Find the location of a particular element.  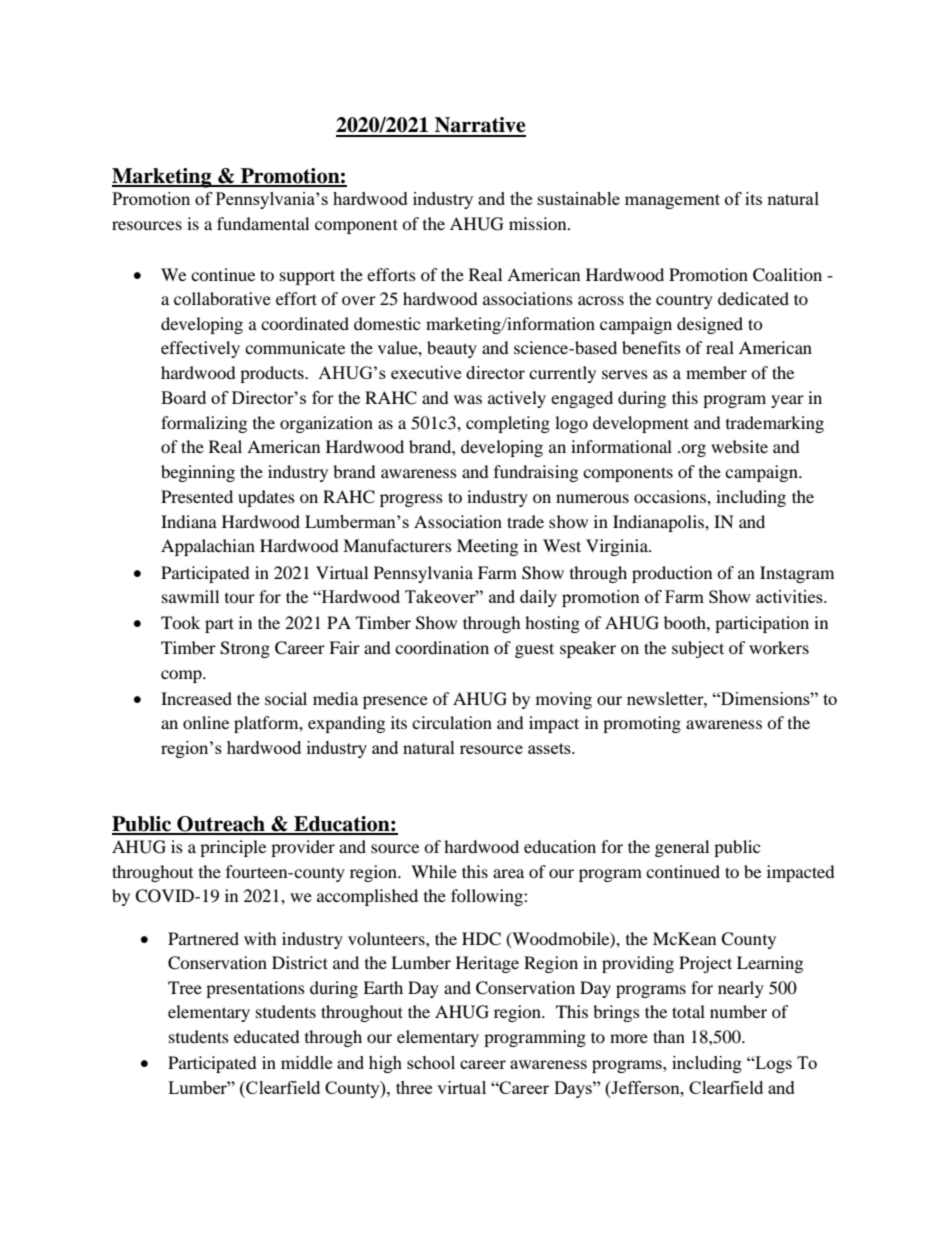

Strong is located at coordinates (245, 649).
